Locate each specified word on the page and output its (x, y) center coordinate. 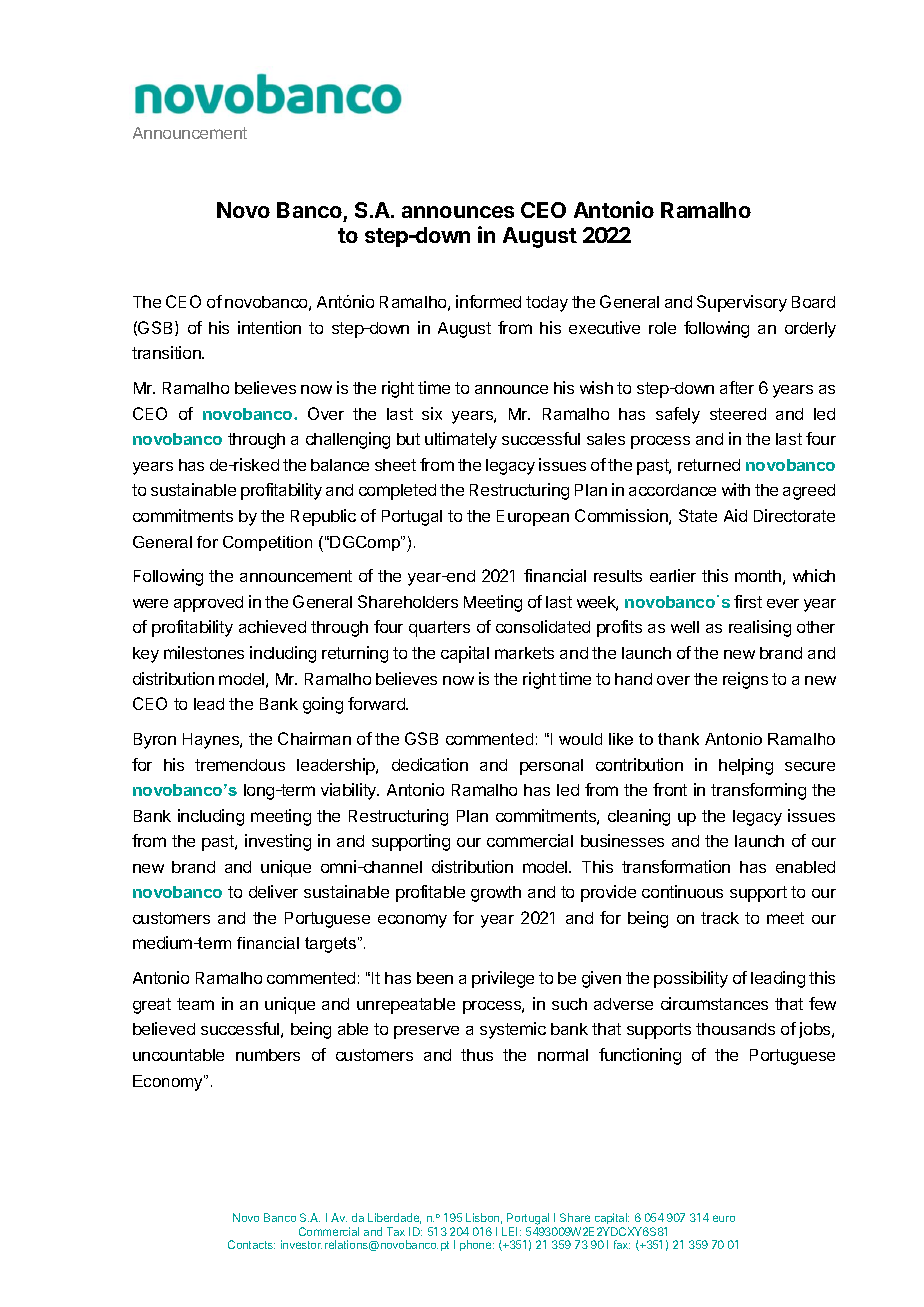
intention (269, 327)
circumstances (714, 1003)
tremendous (240, 765)
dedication (430, 764)
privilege (503, 979)
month (758, 576)
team (195, 1004)
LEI (511, 1231)
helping (746, 766)
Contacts (251, 1244)
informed (488, 301)
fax (622, 1244)
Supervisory (742, 303)
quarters (439, 629)
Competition (267, 543)
